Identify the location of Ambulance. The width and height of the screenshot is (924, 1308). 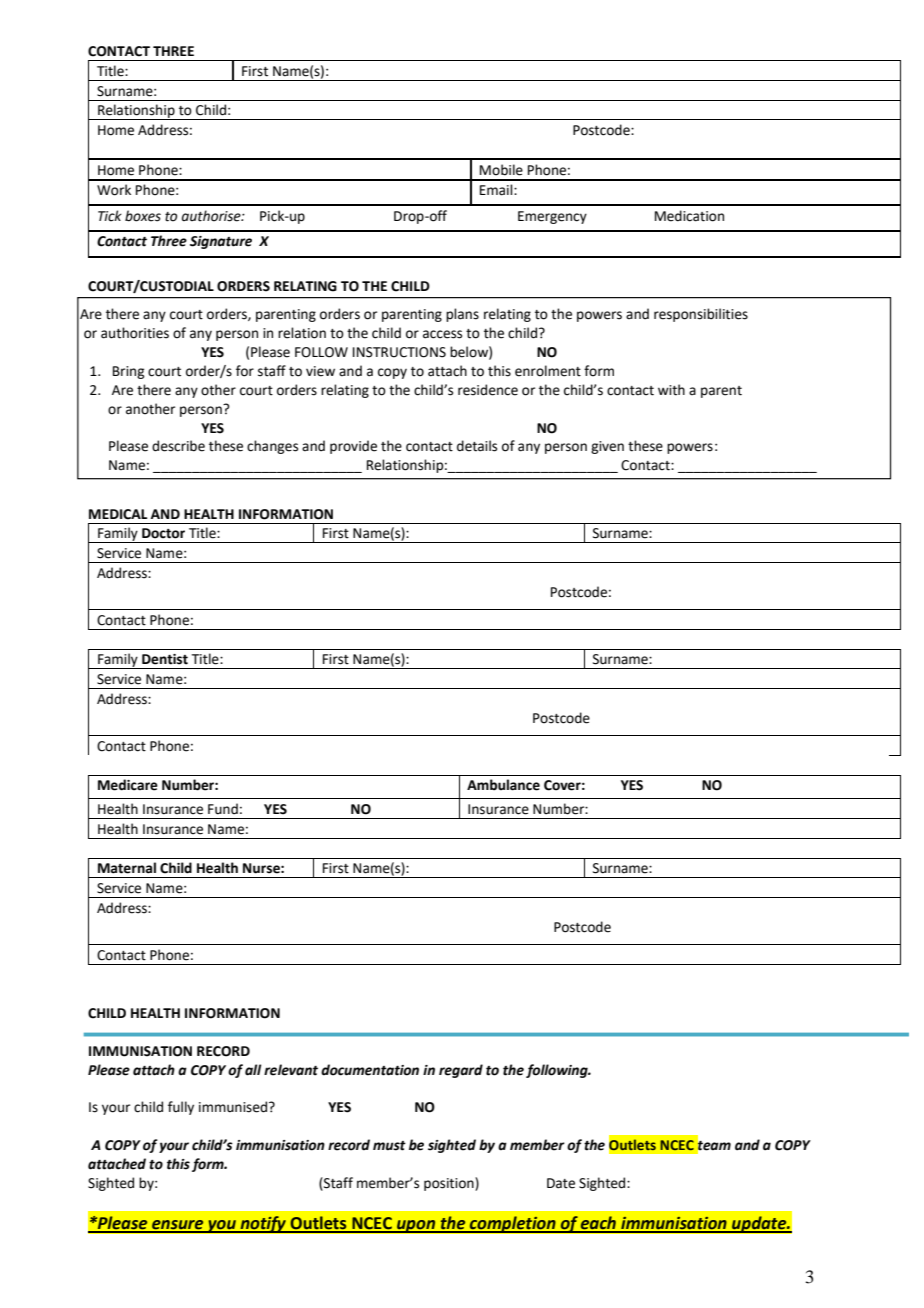
(503, 785).
